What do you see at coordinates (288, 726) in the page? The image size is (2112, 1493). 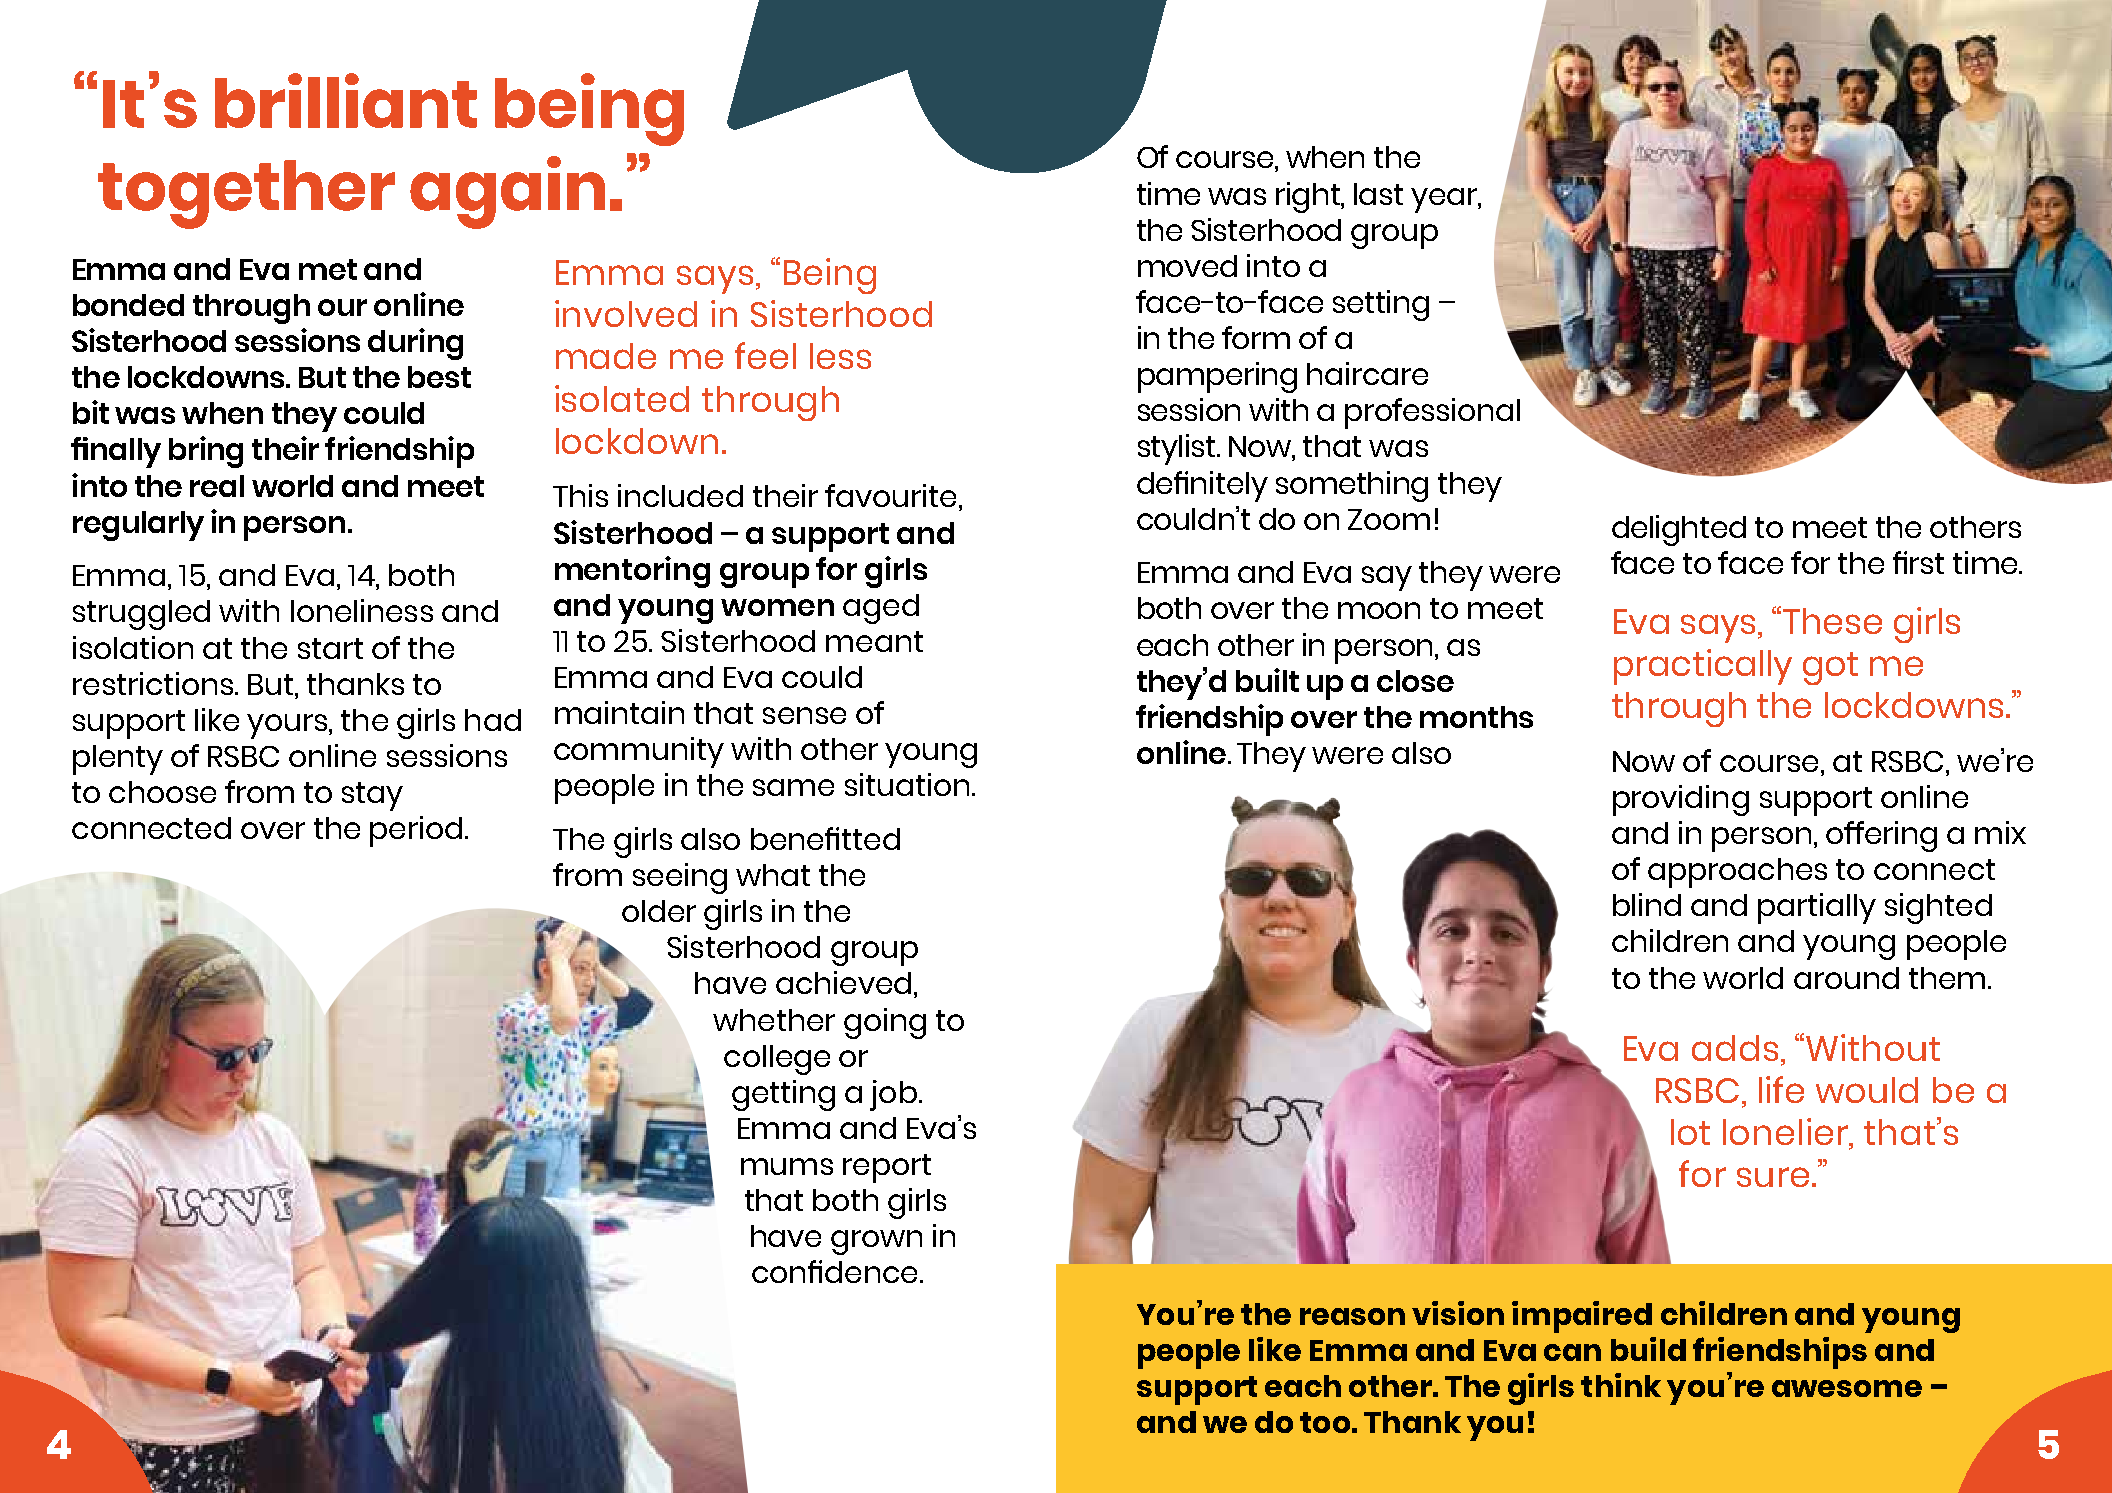 I see `yours` at bounding box center [288, 726].
